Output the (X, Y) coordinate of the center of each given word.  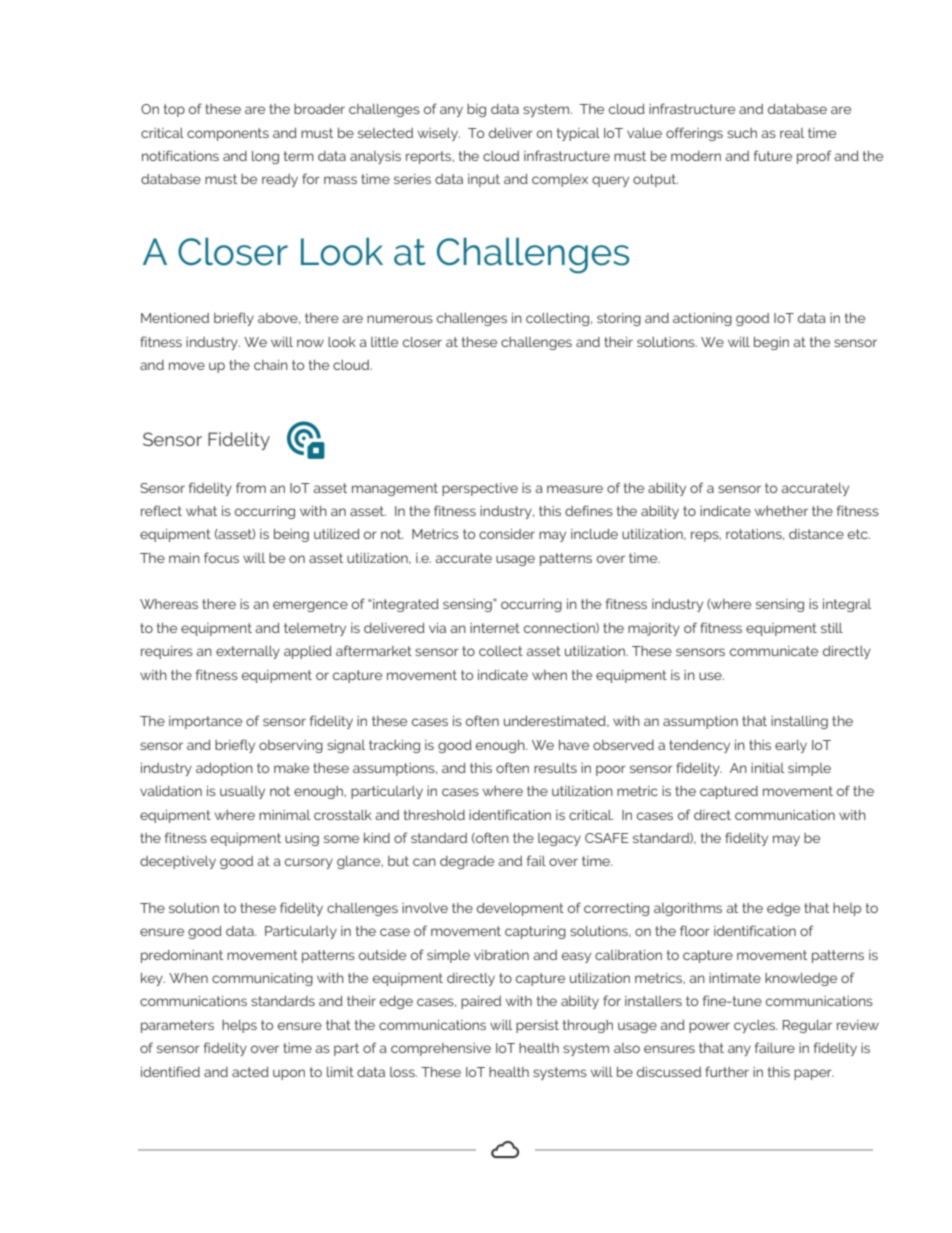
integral (847, 605)
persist (537, 1026)
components (228, 134)
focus (221, 557)
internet (495, 628)
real (792, 133)
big (476, 110)
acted (250, 1072)
